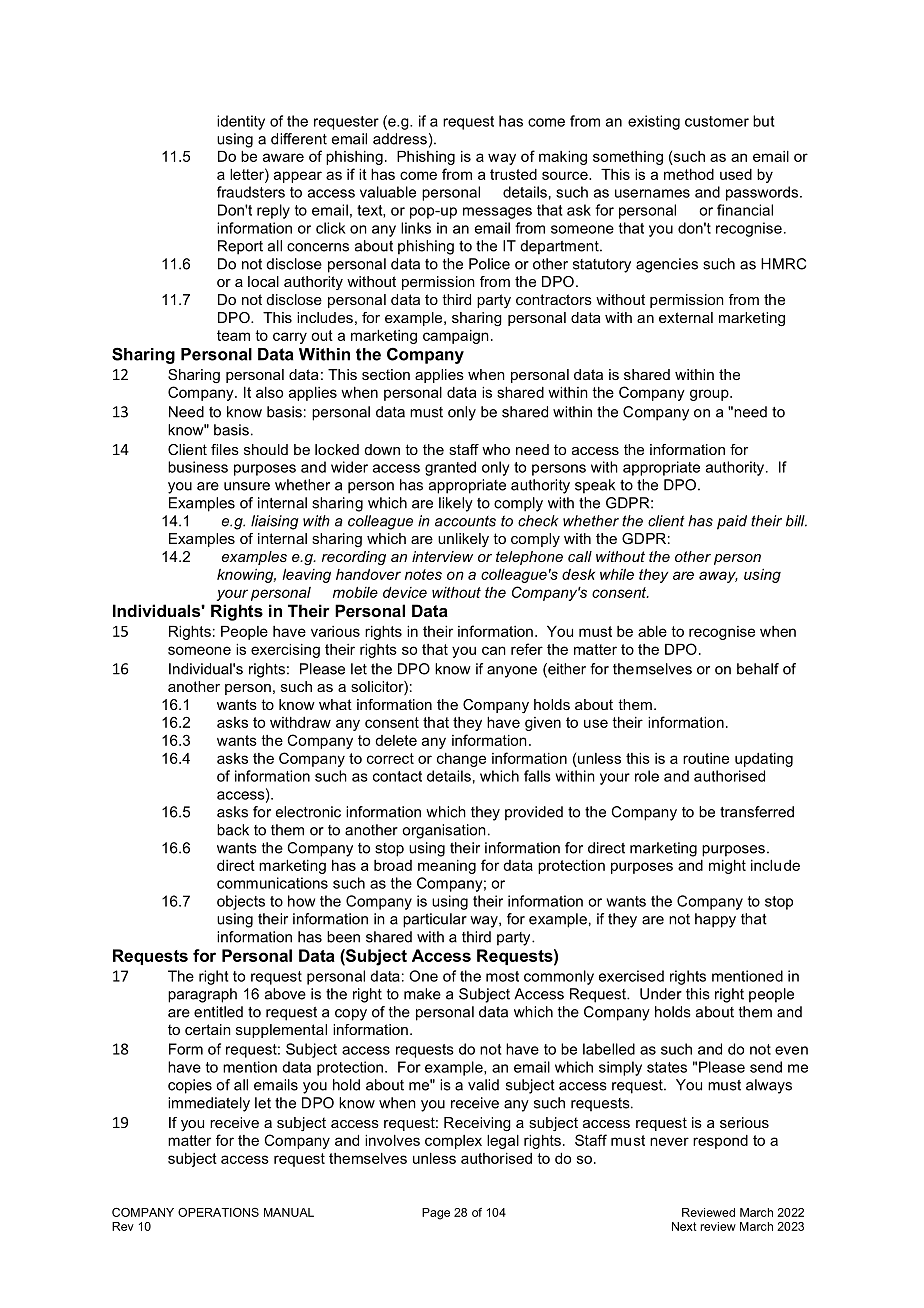 The height and width of the document is (1308, 924). What do you see at coordinates (736, 174) in the document?
I see `used` at bounding box center [736, 174].
